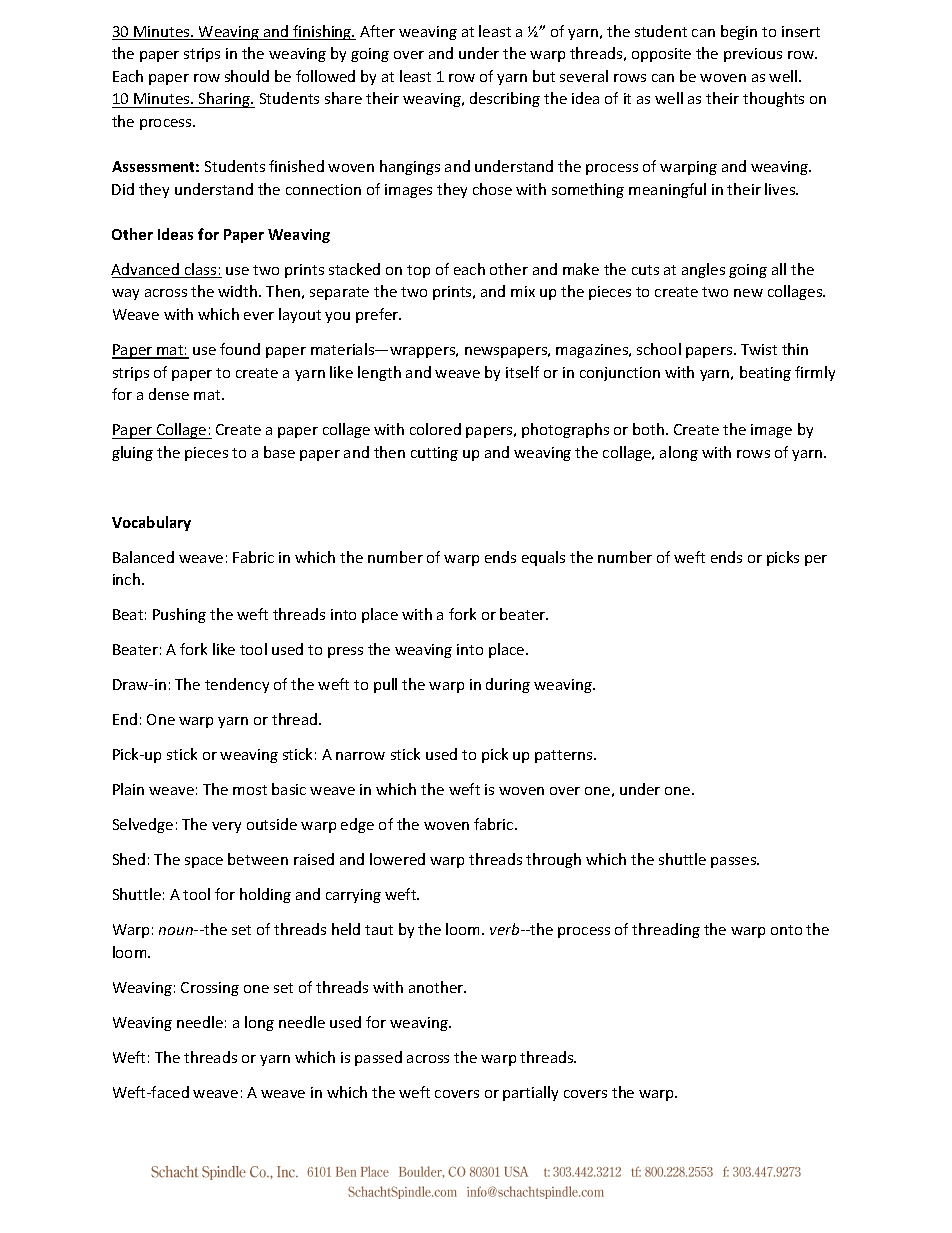 This screenshot has width=952, height=1233. What do you see at coordinates (210, 989) in the screenshot?
I see `Crossing` at bounding box center [210, 989].
